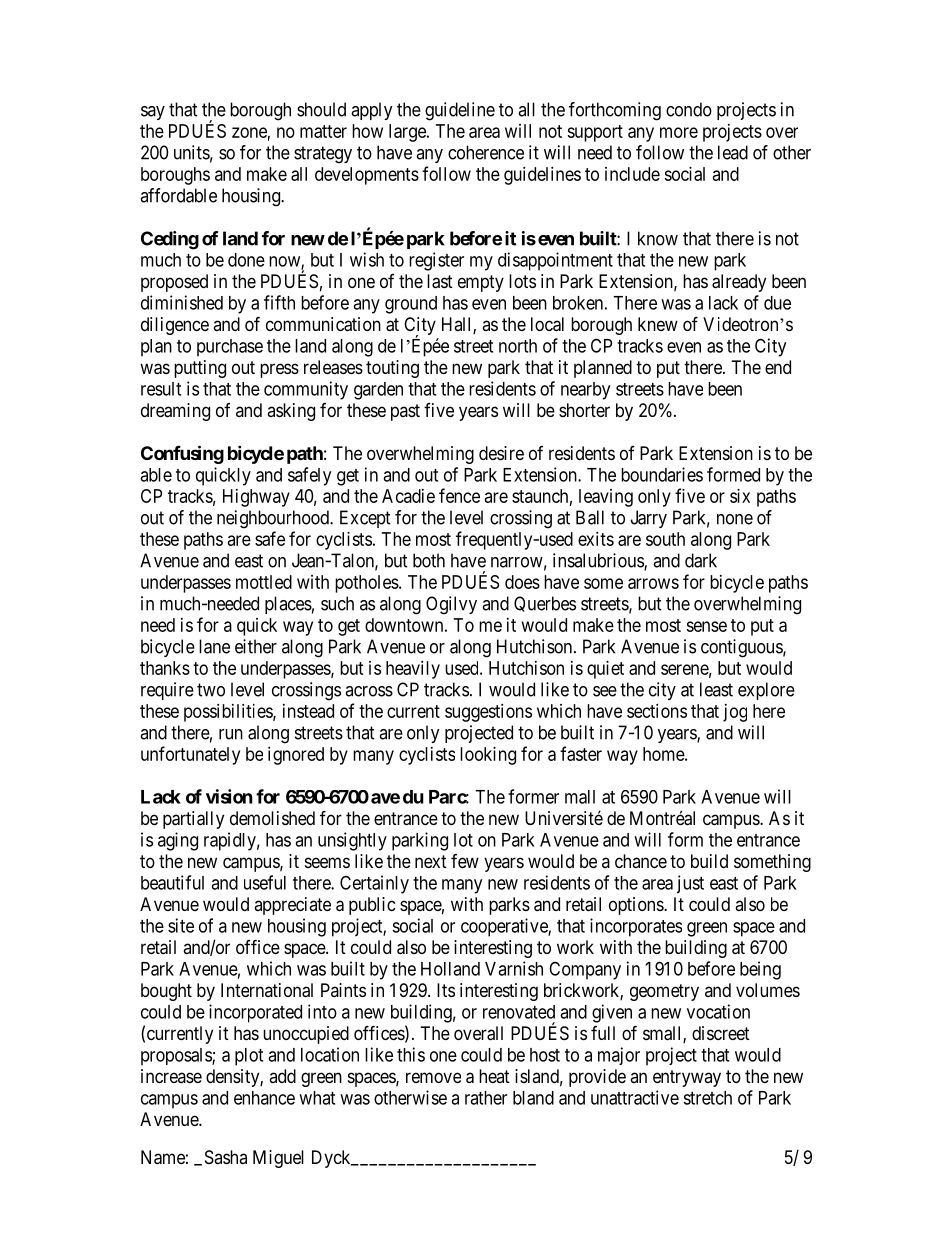 Image resolution: width=952 pixels, height=1233 pixels. I want to click on rather, so click(486, 1098).
